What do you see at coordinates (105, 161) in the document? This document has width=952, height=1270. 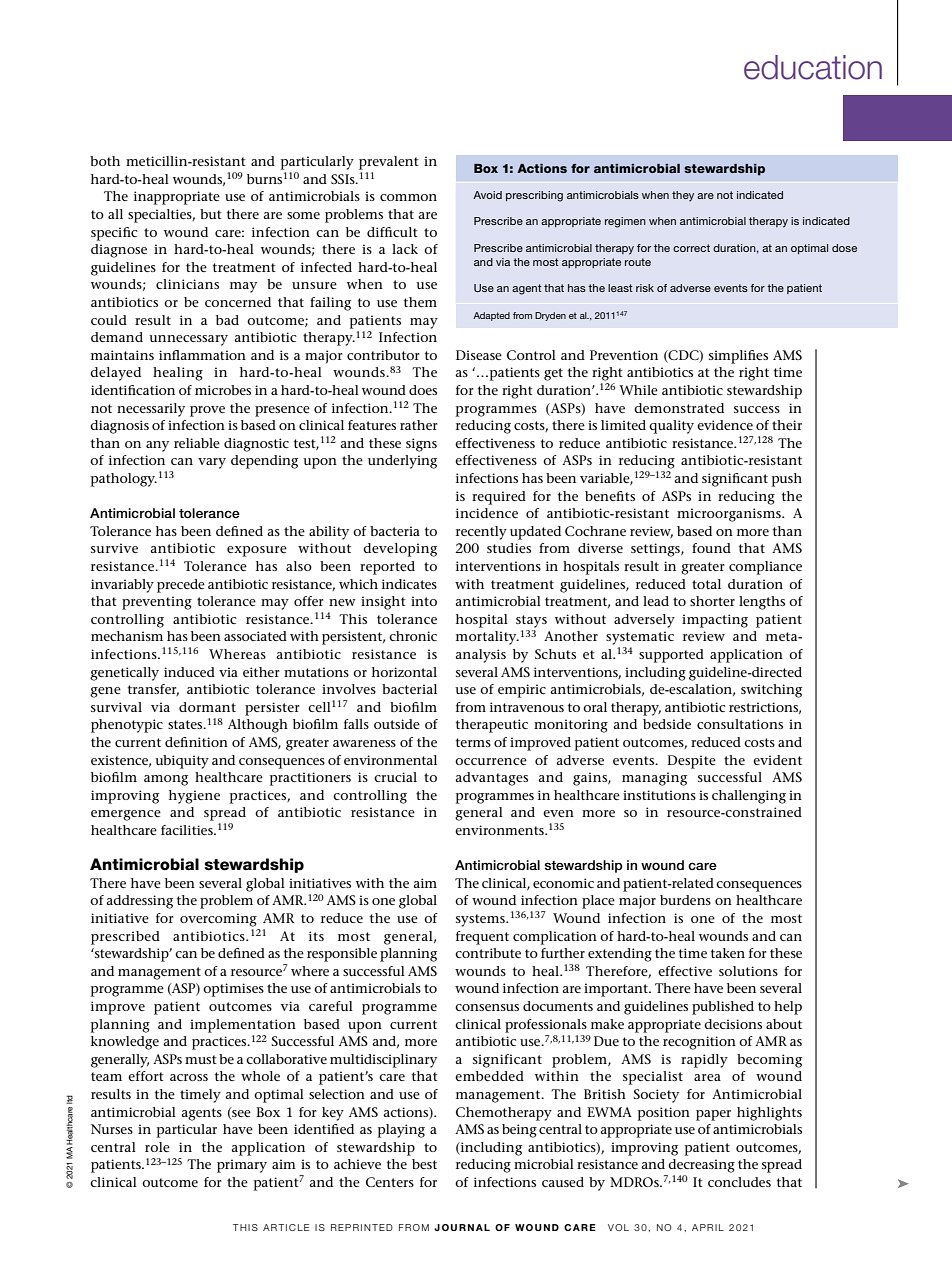 I see `both` at bounding box center [105, 161].
